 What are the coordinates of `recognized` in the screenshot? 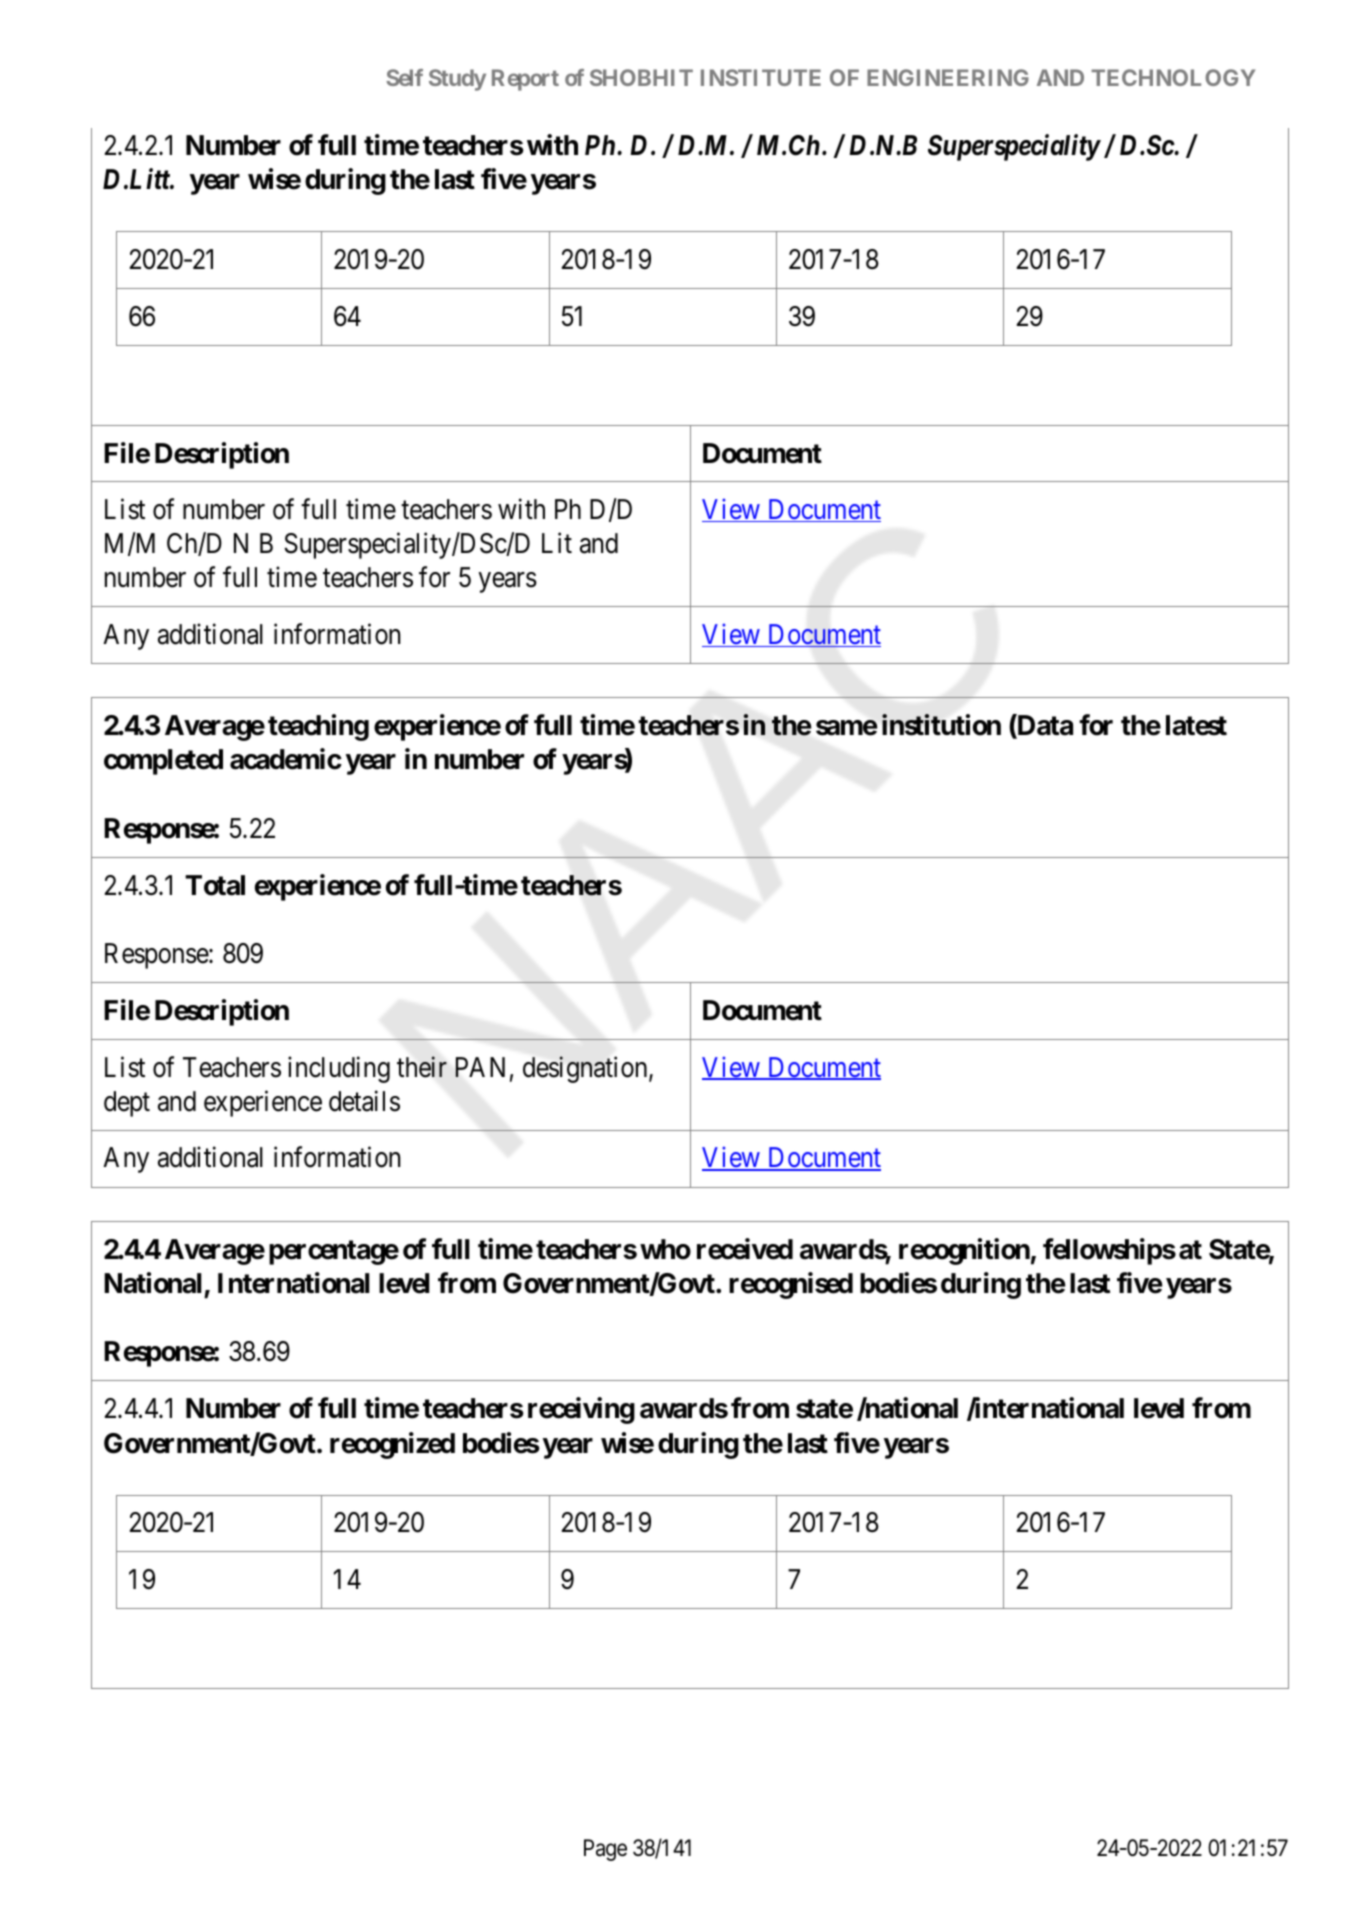 It's located at (392, 1445).
